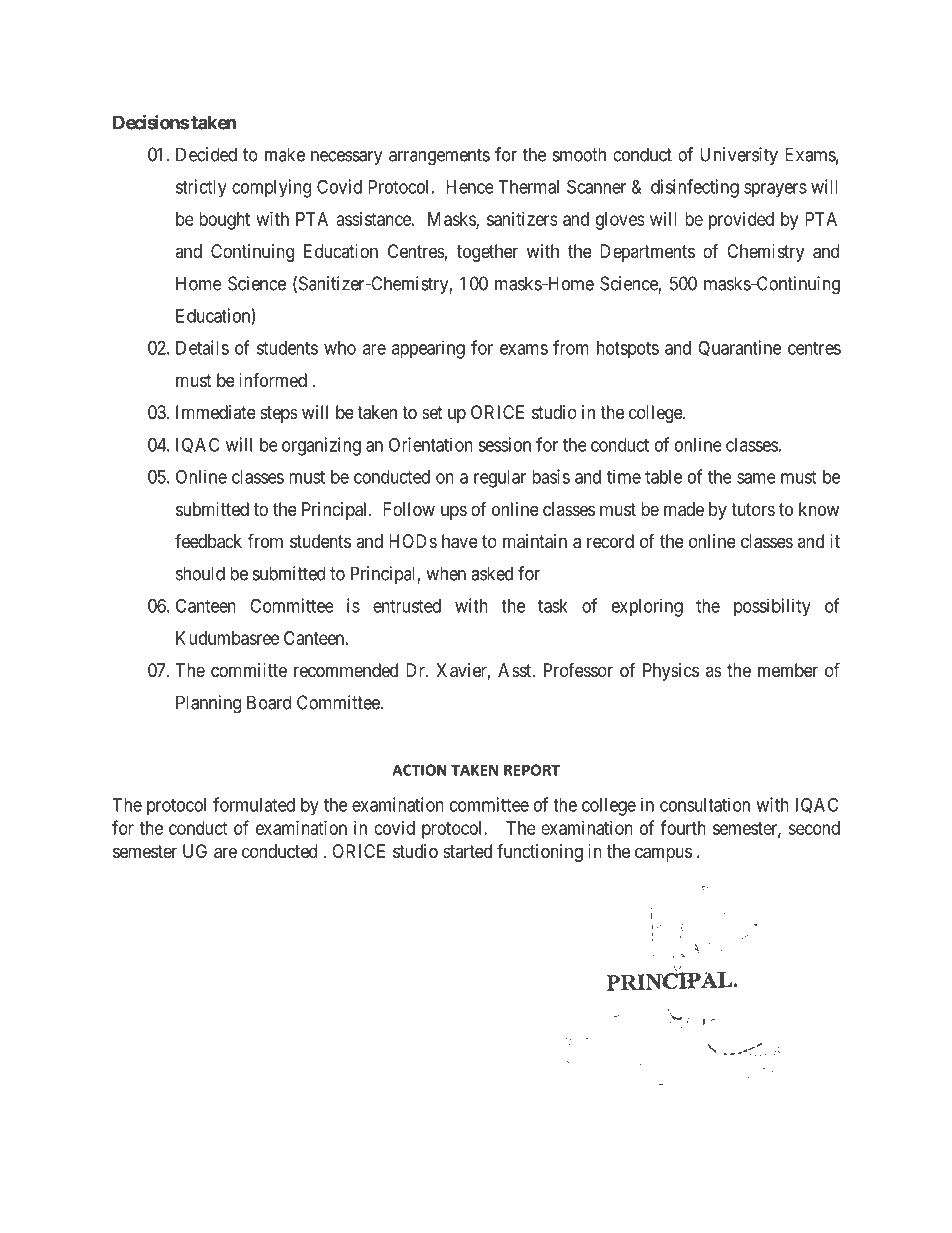 The height and width of the page is (1233, 952). Describe the element at coordinates (540, 852) in the page. I see `functioning` at that location.
